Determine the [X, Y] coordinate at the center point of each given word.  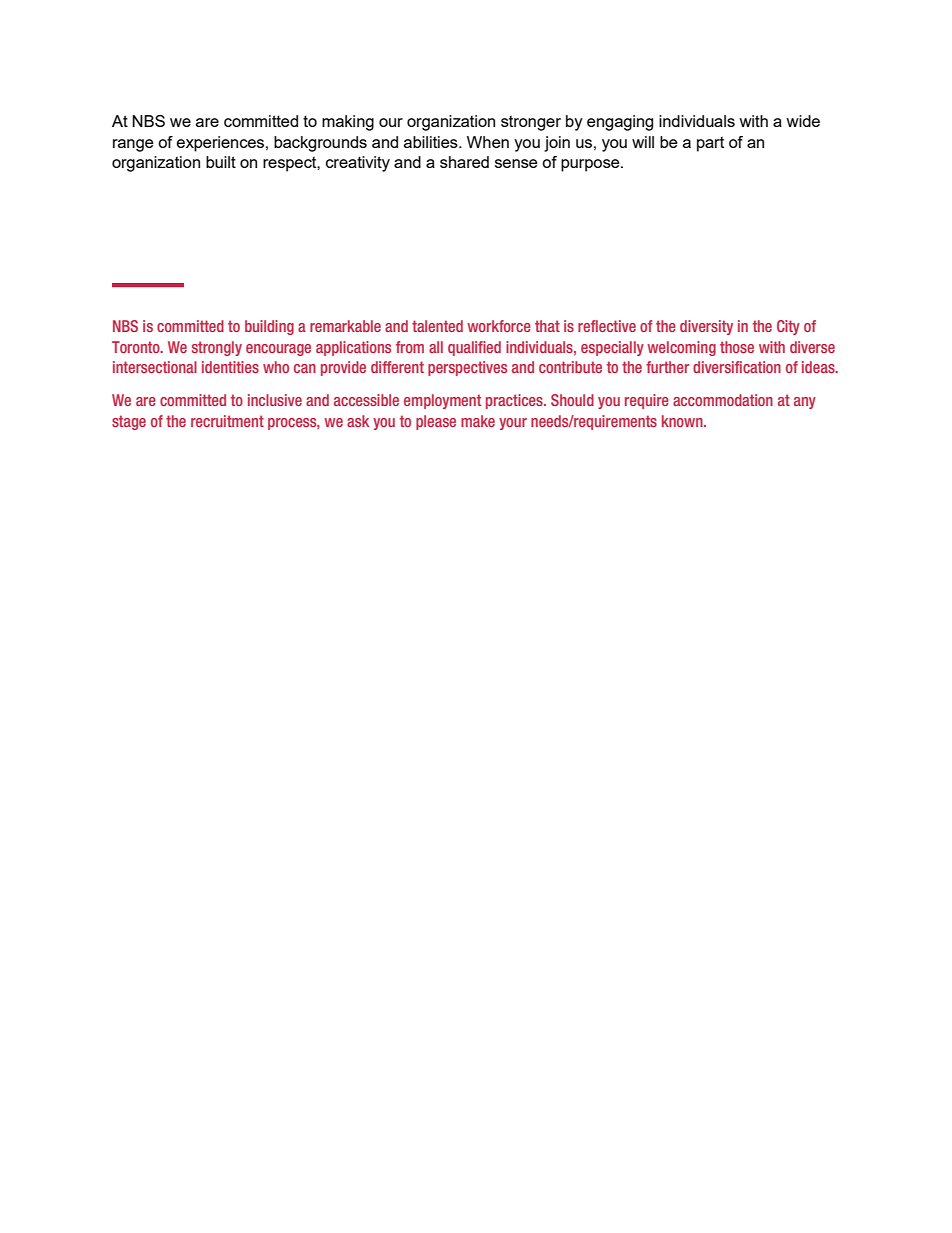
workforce [499, 326]
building [269, 327]
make [478, 421]
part [710, 144]
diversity [706, 327]
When [488, 142]
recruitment [227, 421]
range [133, 145]
